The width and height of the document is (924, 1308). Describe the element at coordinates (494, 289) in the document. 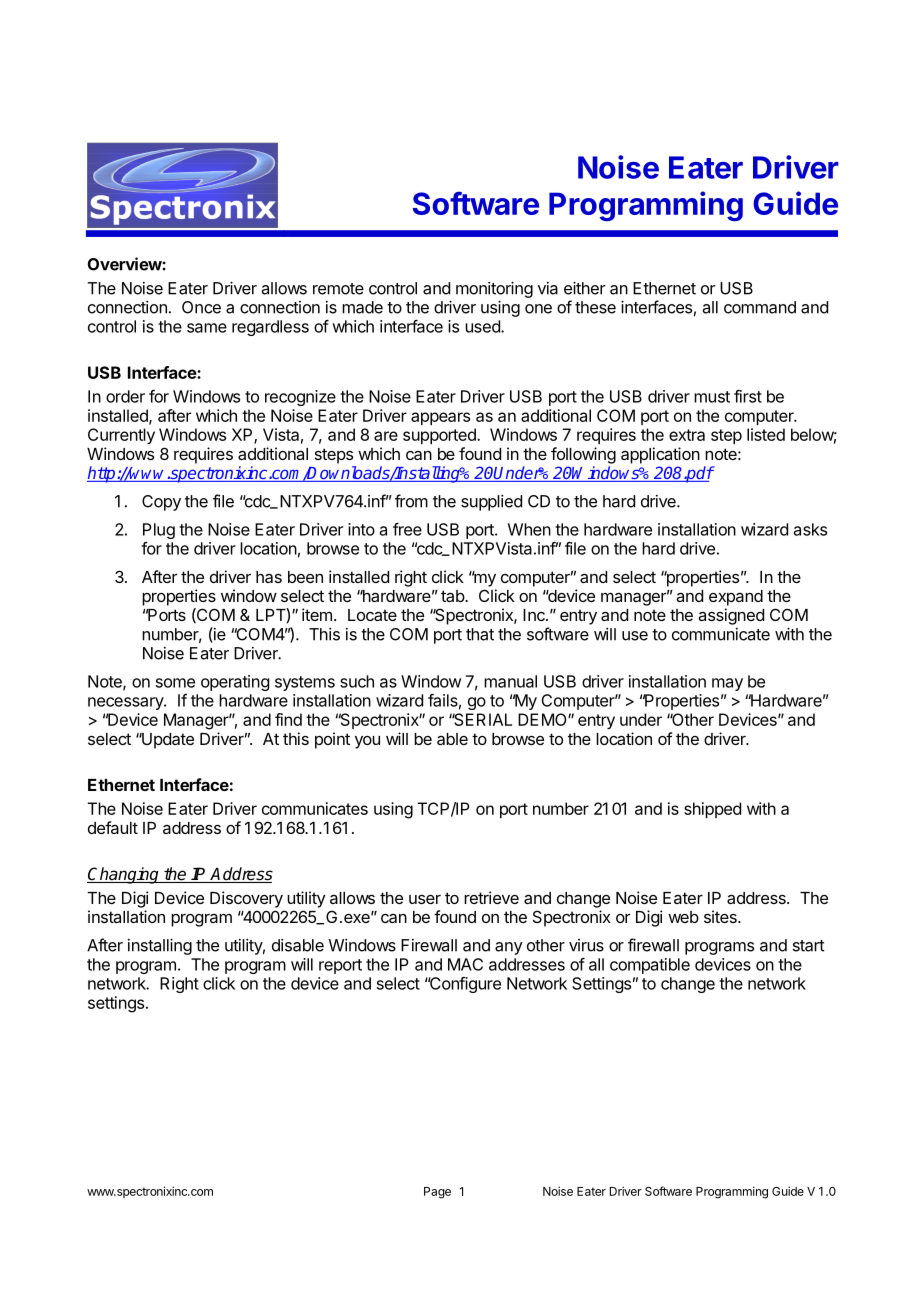

I see `monitoring` at that location.
